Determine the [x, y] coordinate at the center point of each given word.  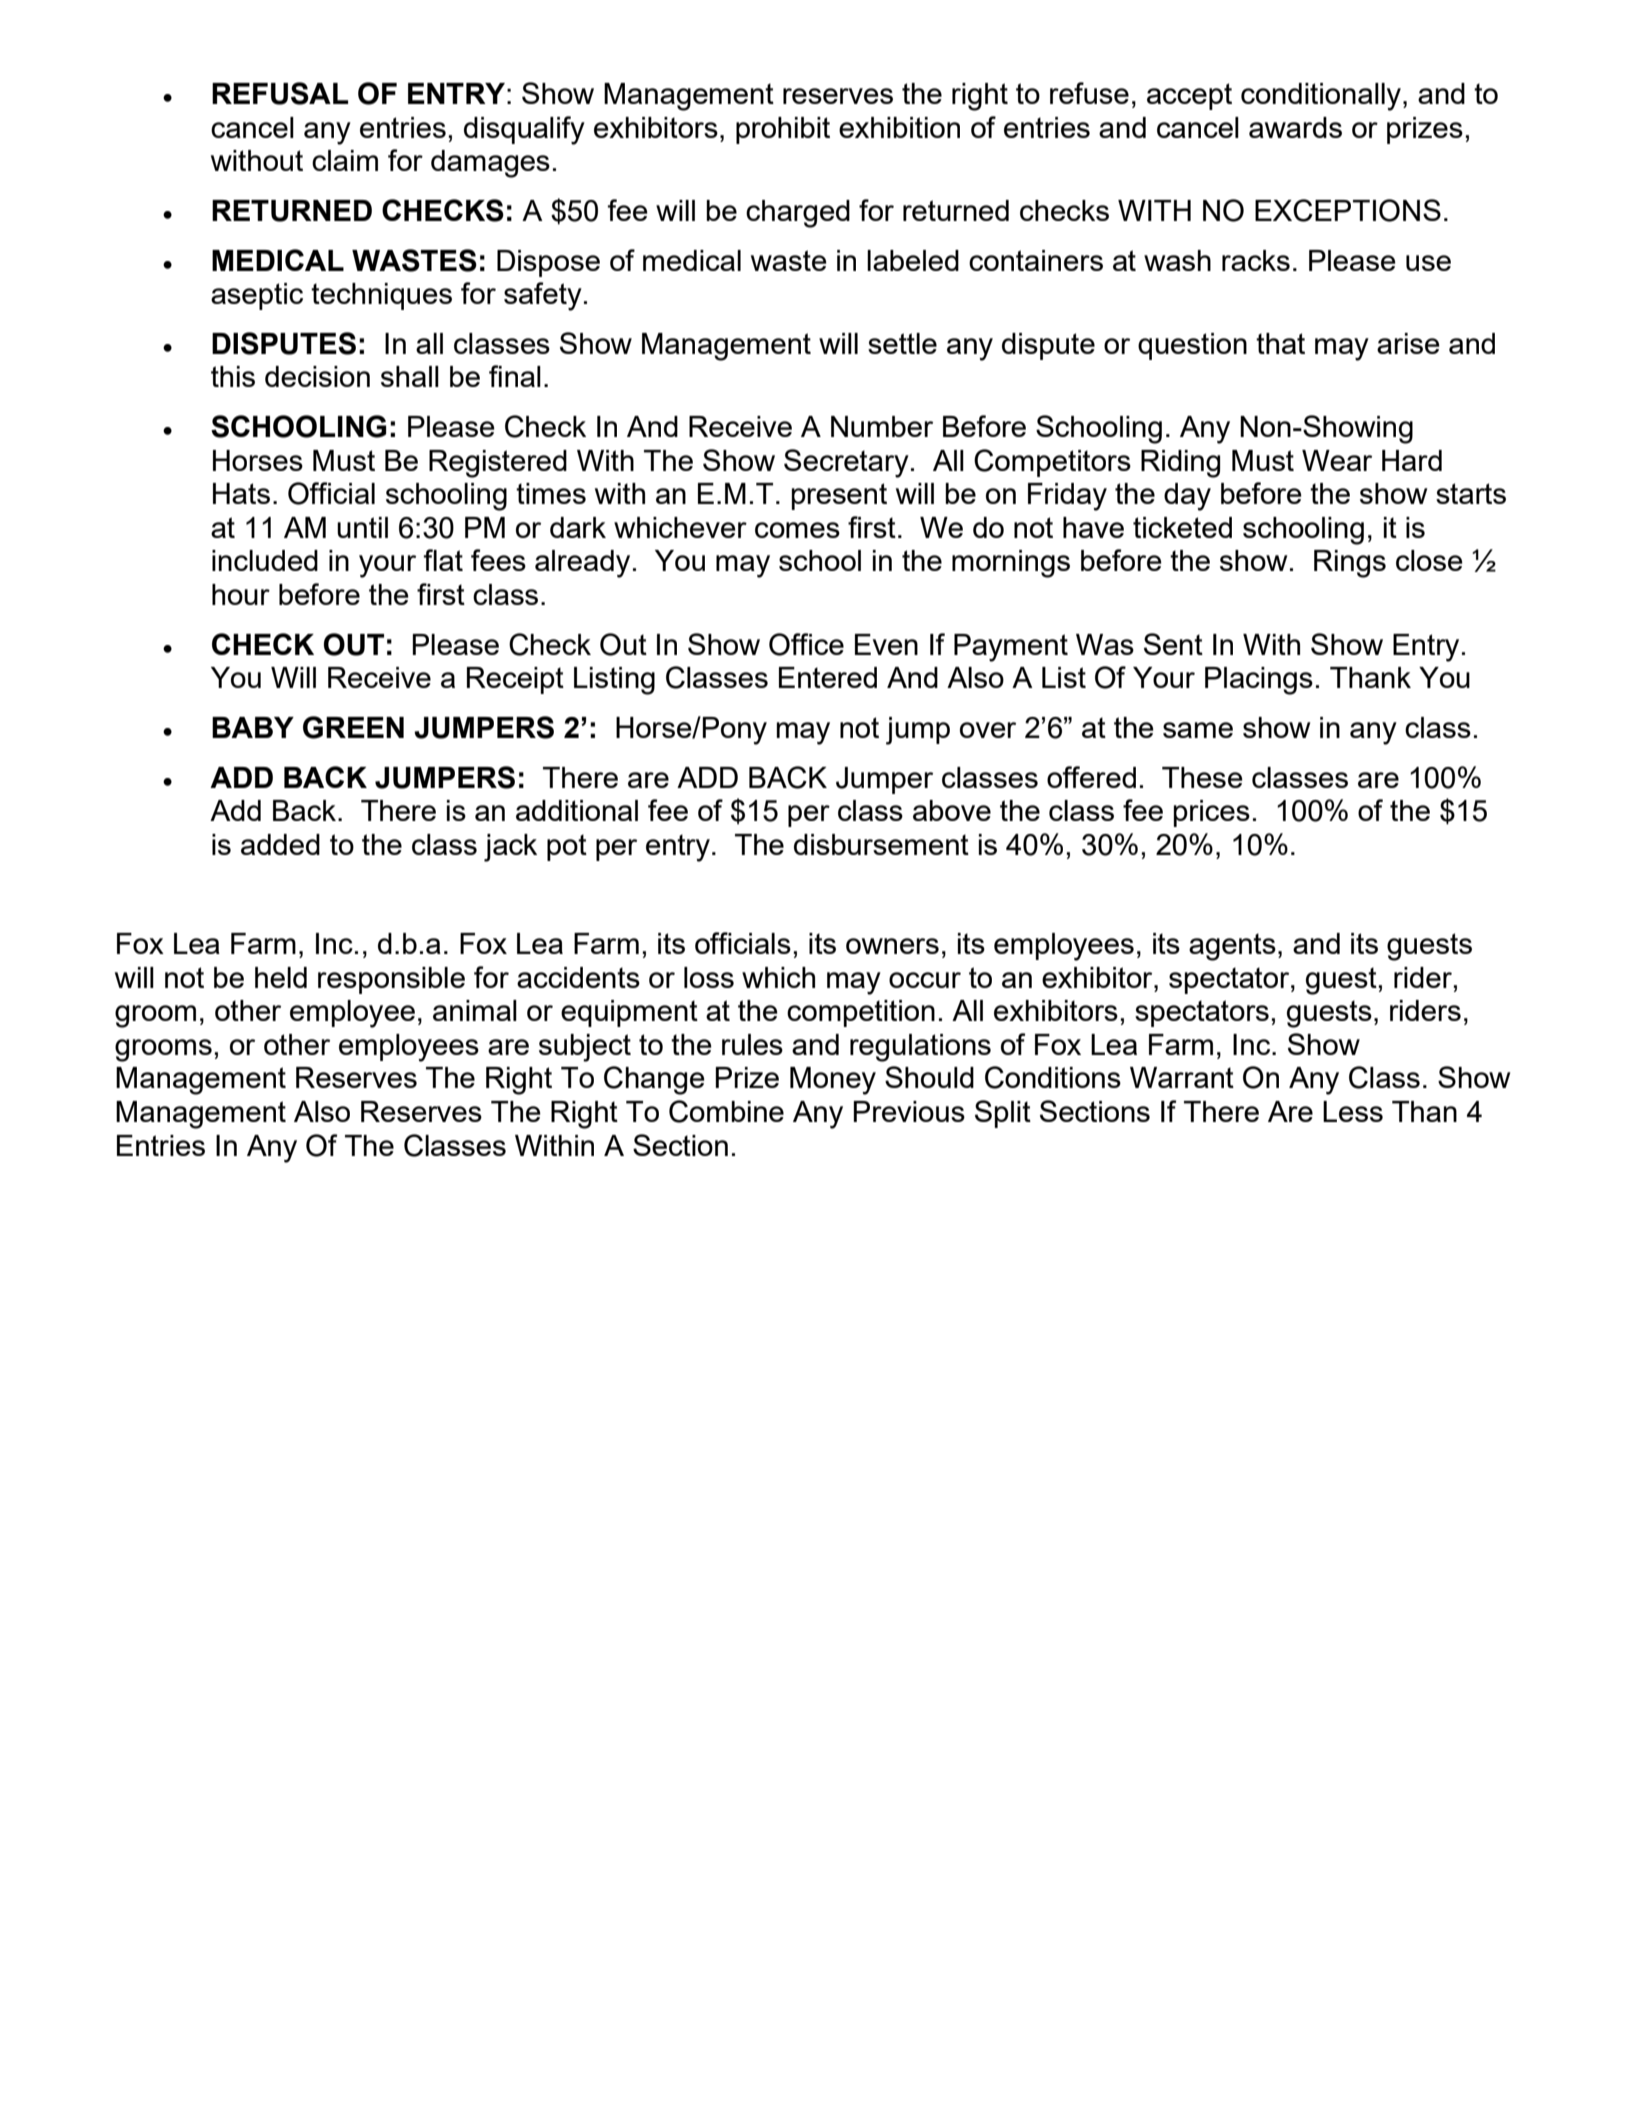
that [1280, 343]
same [1198, 730]
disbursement [881, 844]
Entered [828, 677]
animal [475, 1010]
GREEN [353, 727]
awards [1295, 127]
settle [902, 343]
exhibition [899, 127]
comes [797, 530]
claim [345, 160]
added [280, 844]
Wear [1337, 460]
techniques [381, 296]
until [362, 527]
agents [1232, 947]
